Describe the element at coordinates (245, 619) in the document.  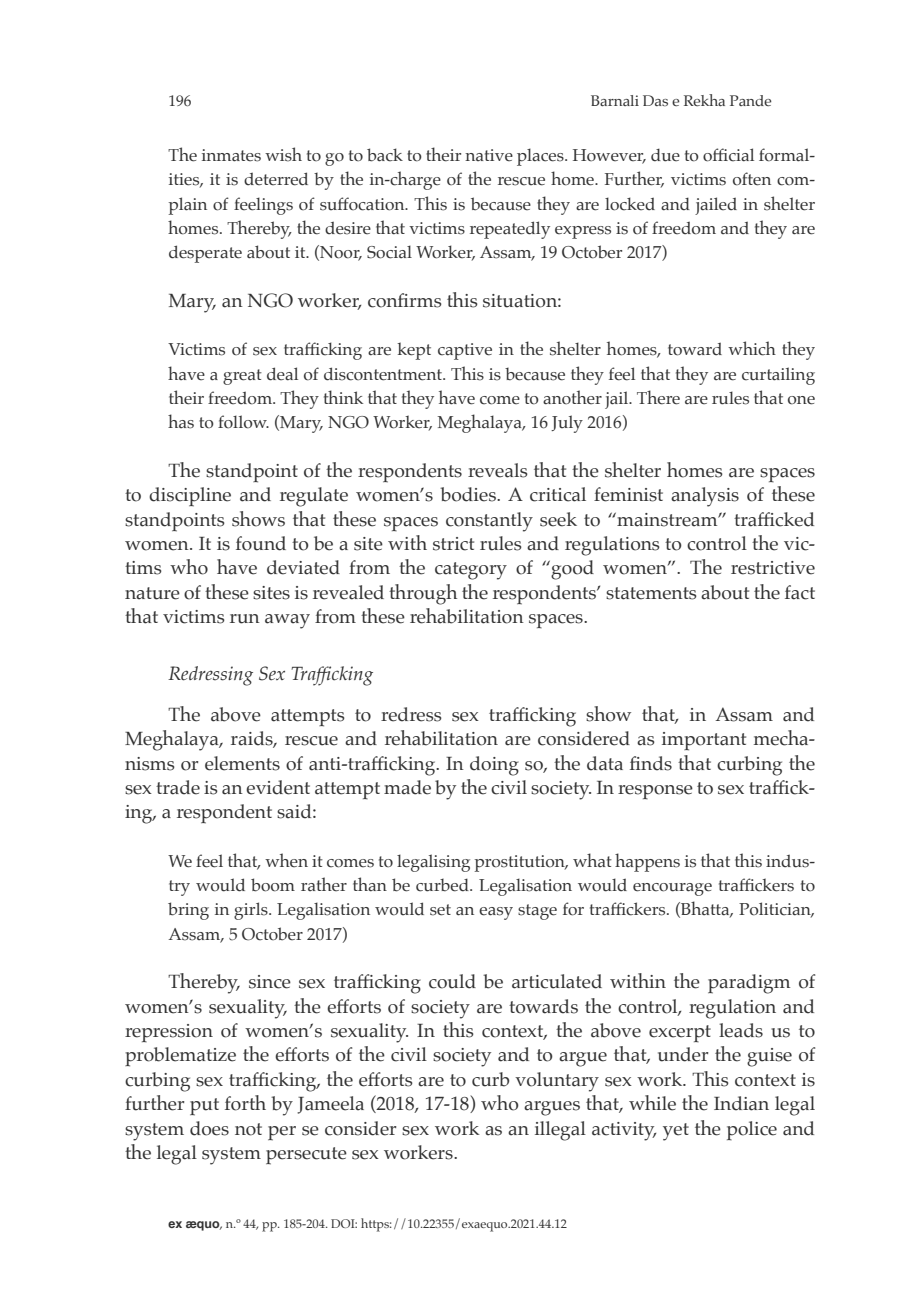
I see `run` at that location.
